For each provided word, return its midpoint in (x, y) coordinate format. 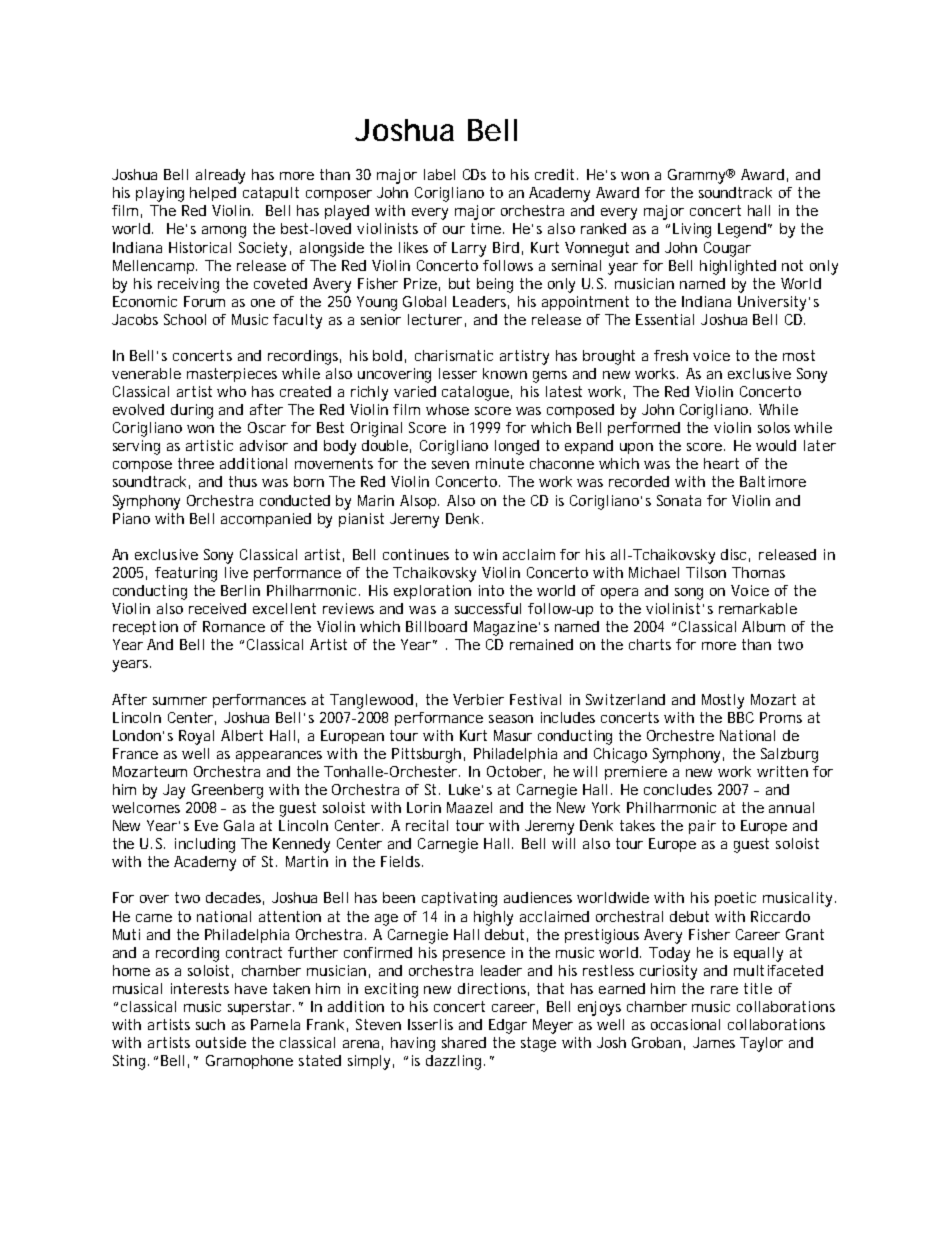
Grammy (698, 176)
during (192, 411)
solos (774, 427)
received (217, 608)
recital (427, 825)
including (205, 845)
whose (447, 409)
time (487, 228)
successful (488, 608)
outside (221, 1042)
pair (702, 827)
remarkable (758, 608)
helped (213, 194)
